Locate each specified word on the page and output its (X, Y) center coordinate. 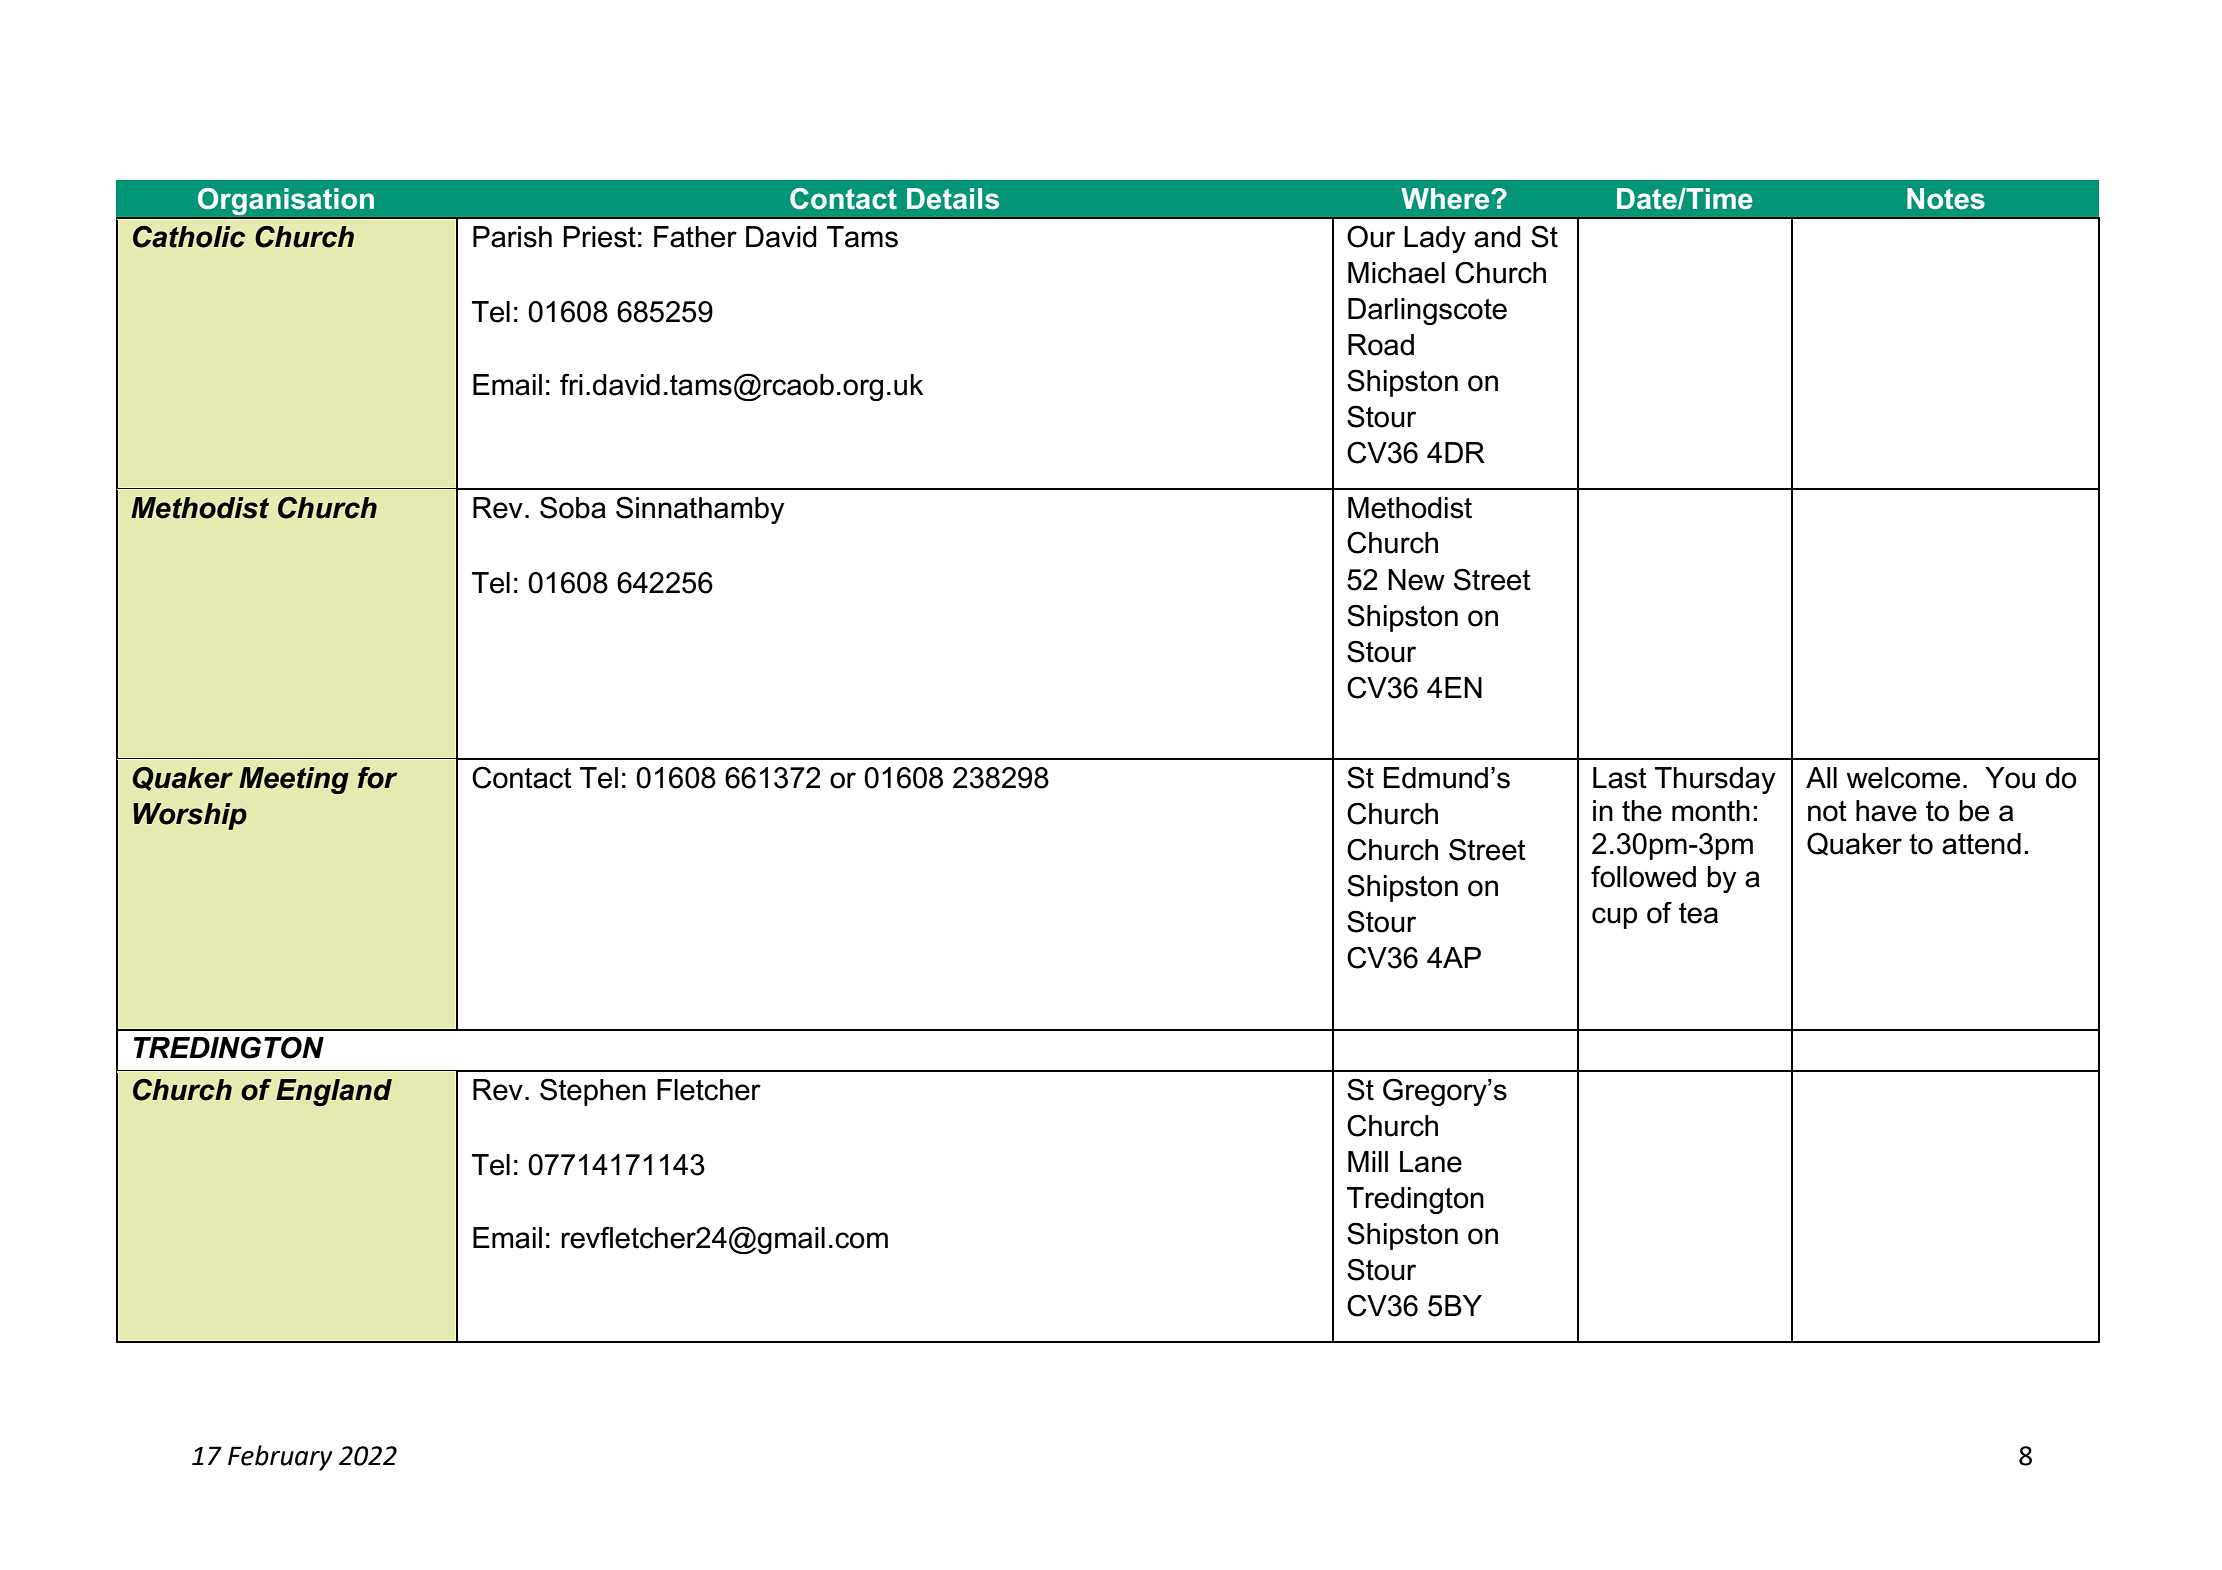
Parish (512, 237)
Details (953, 199)
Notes (1946, 199)
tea (1698, 913)
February (280, 1458)
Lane (1431, 1162)
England (334, 1092)
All (1821, 777)
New (1416, 580)
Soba (573, 507)
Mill (1368, 1161)
